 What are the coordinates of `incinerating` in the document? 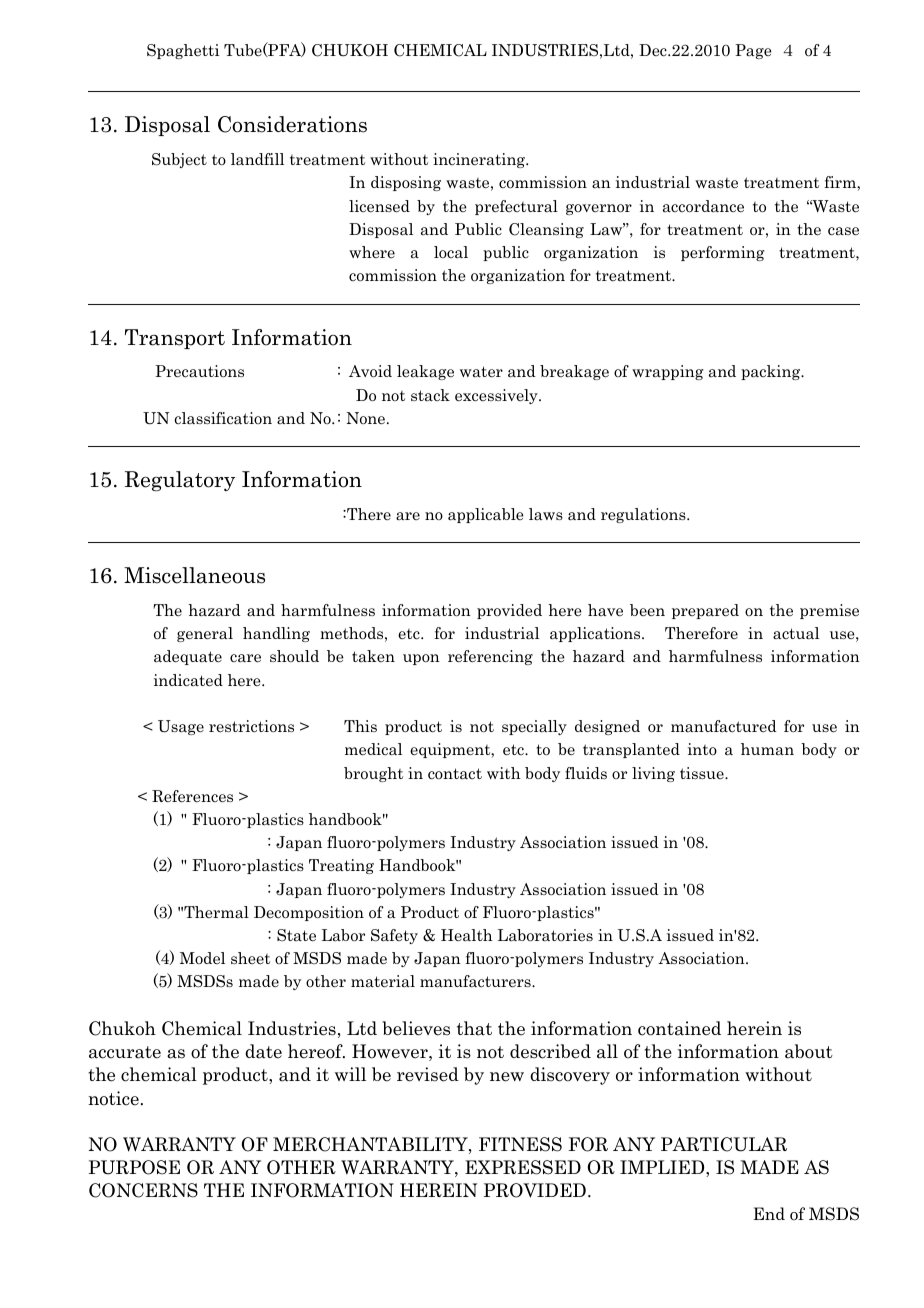 It's located at (480, 160).
